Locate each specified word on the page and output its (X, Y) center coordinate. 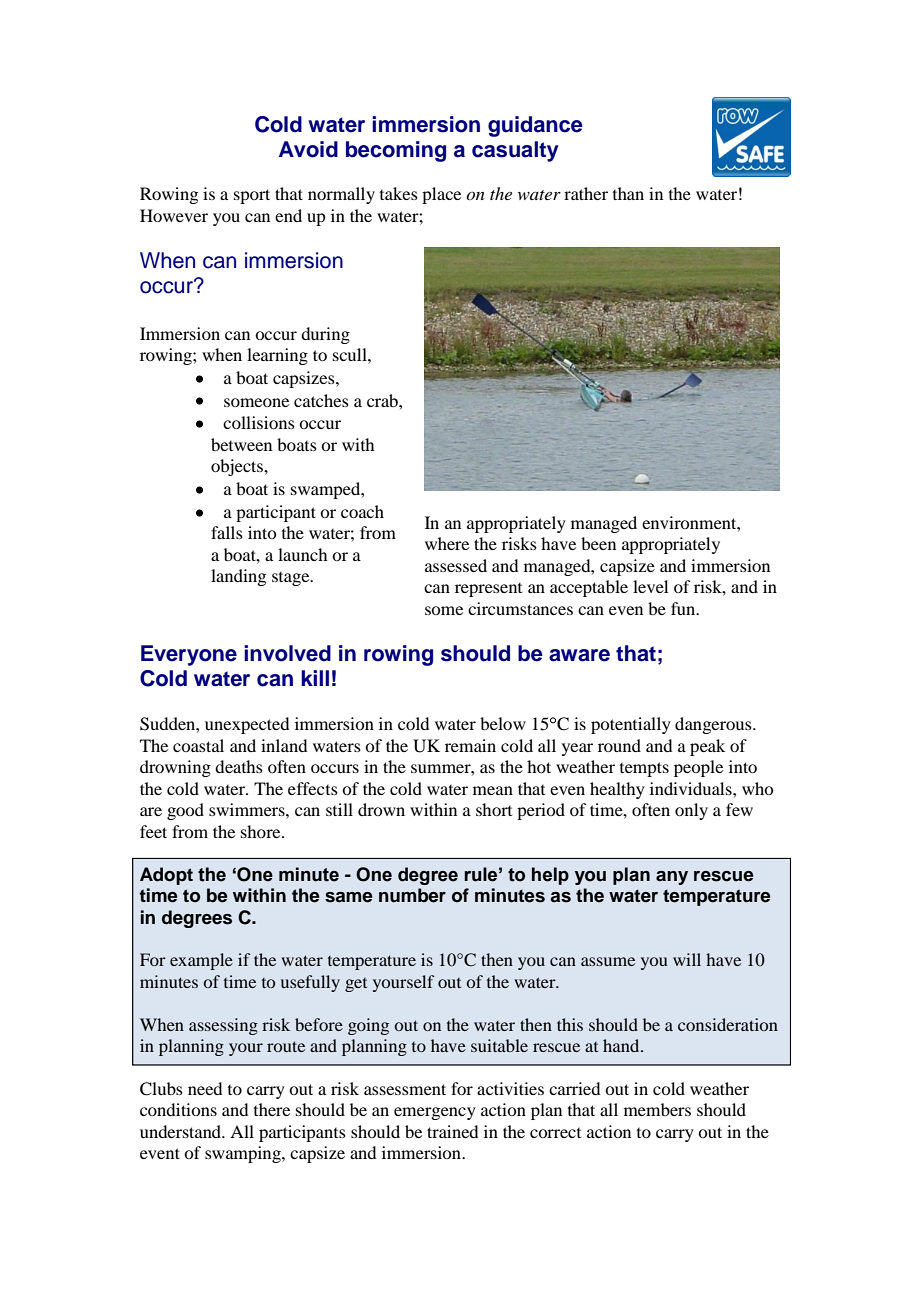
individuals (692, 788)
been (598, 543)
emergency (435, 1113)
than (628, 193)
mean (493, 790)
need (205, 1088)
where (447, 543)
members (657, 1109)
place (441, 195)
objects (238, 467)
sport (252, 196)
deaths (239, 766)
